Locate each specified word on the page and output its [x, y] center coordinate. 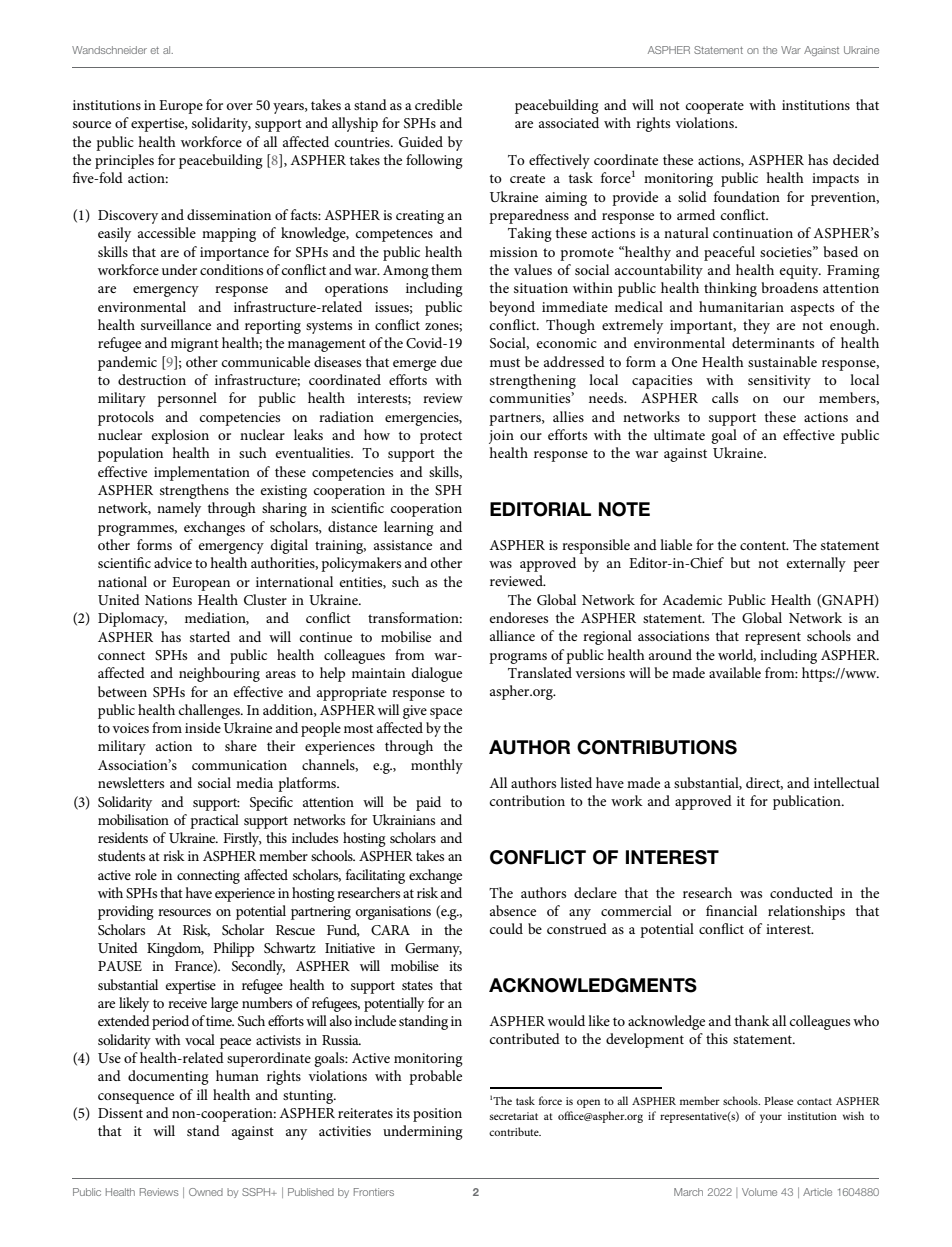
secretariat [514, 1116]
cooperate [715, 107]
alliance [512, 635]
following [434, 161]
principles [124, 161]
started [210, 636]
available [735, 672]
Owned [206, 1192]
